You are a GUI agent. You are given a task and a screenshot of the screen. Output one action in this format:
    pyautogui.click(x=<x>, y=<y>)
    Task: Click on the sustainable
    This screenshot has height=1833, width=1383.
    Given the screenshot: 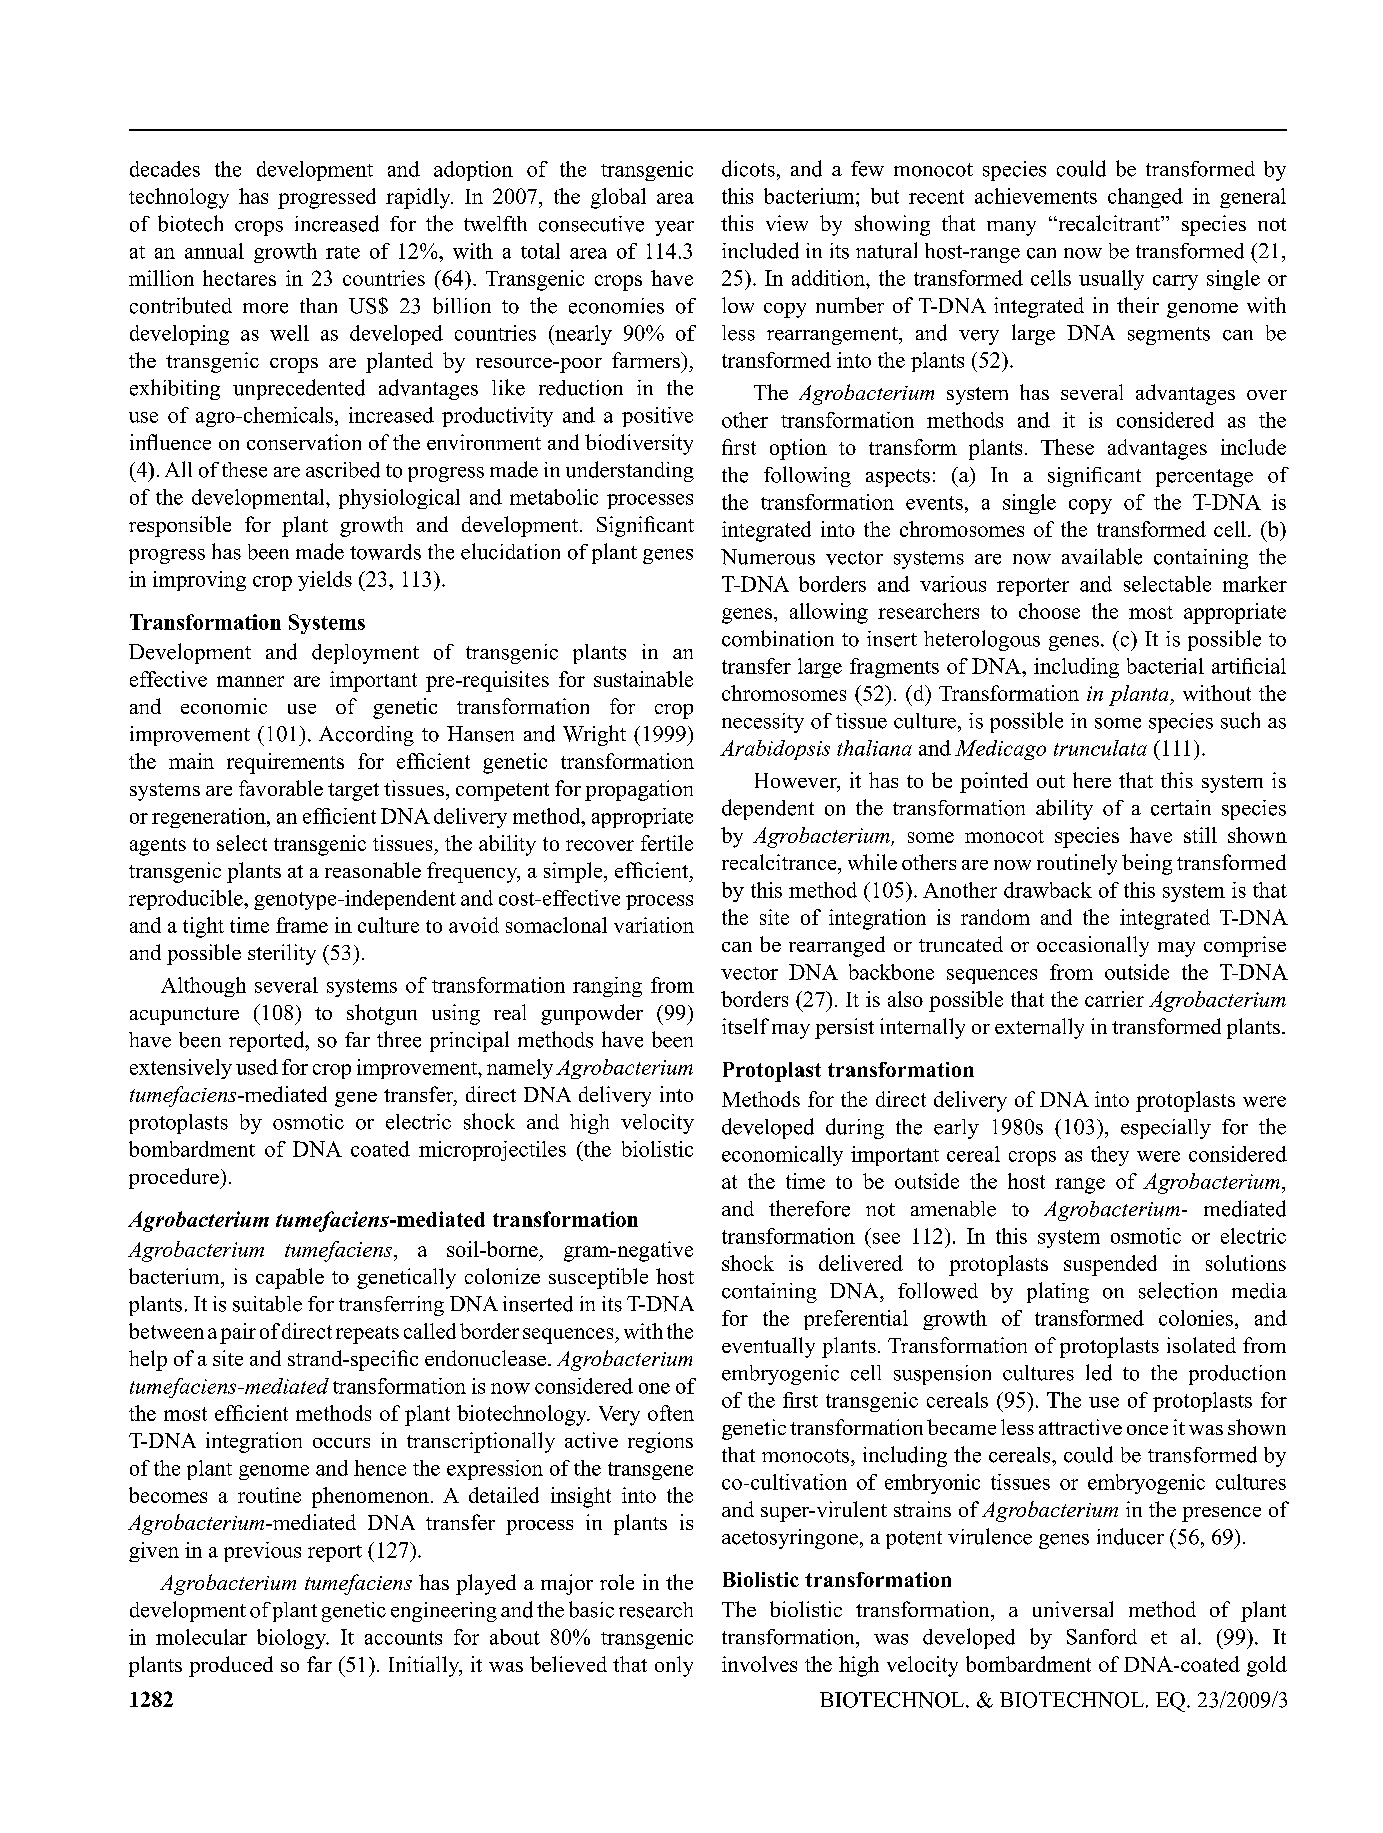 What is the action you would take?
    pyautogui.click(x=643, y=679)
